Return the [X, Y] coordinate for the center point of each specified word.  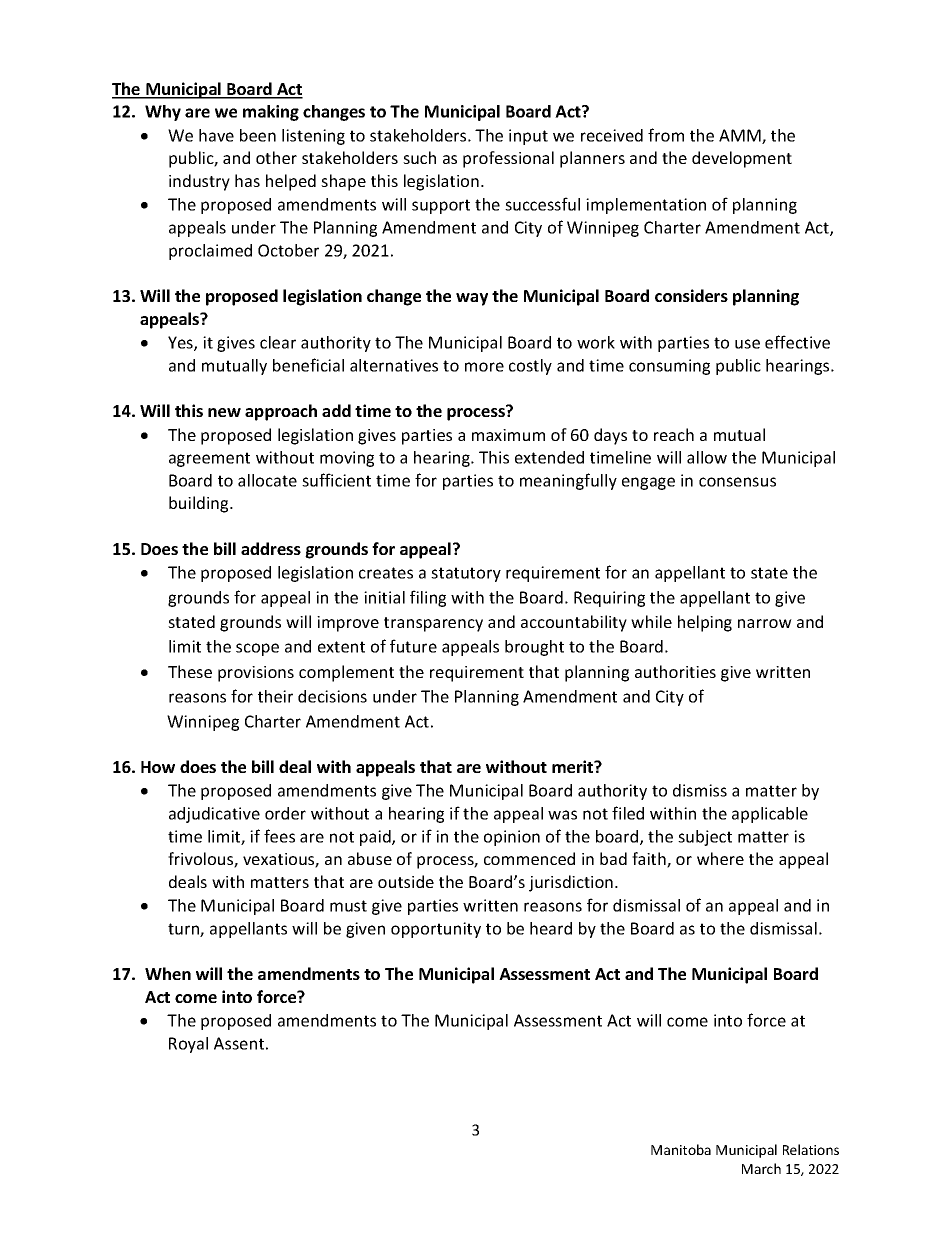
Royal [188, 1045]
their [275, 696]
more [484, 367]
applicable [770, 815]
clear [278, 342]
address [271, 548]
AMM [741, 136]
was [562, 815]
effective [797, 342]
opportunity [436, 930]
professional [508, 159]
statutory [466, 574]
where [720, 858]
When [168, 973]
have [216, 135]
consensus [737, 482]
